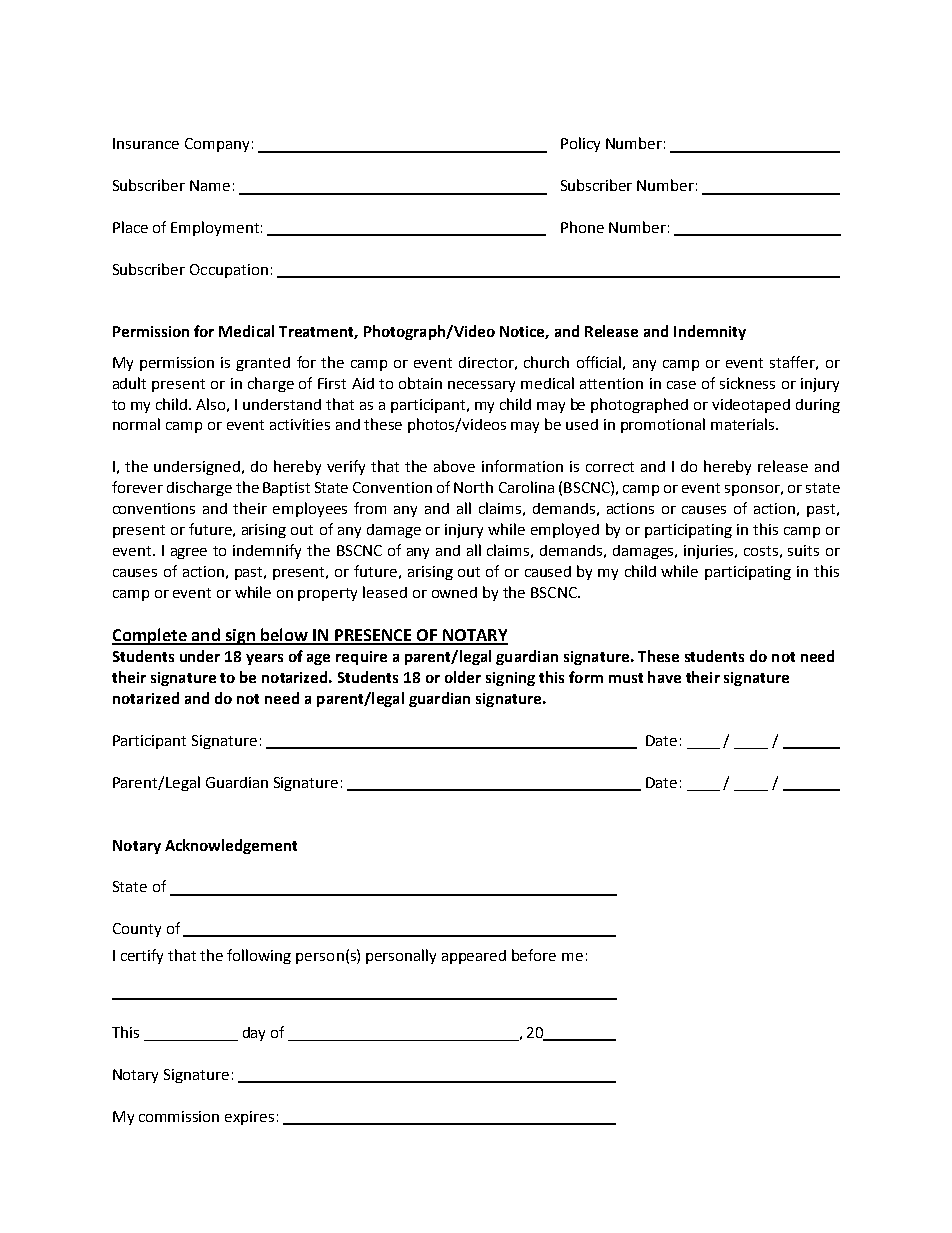 This screenshot has height=1233, width=952. I want to click on Name, so click(210, 185).
